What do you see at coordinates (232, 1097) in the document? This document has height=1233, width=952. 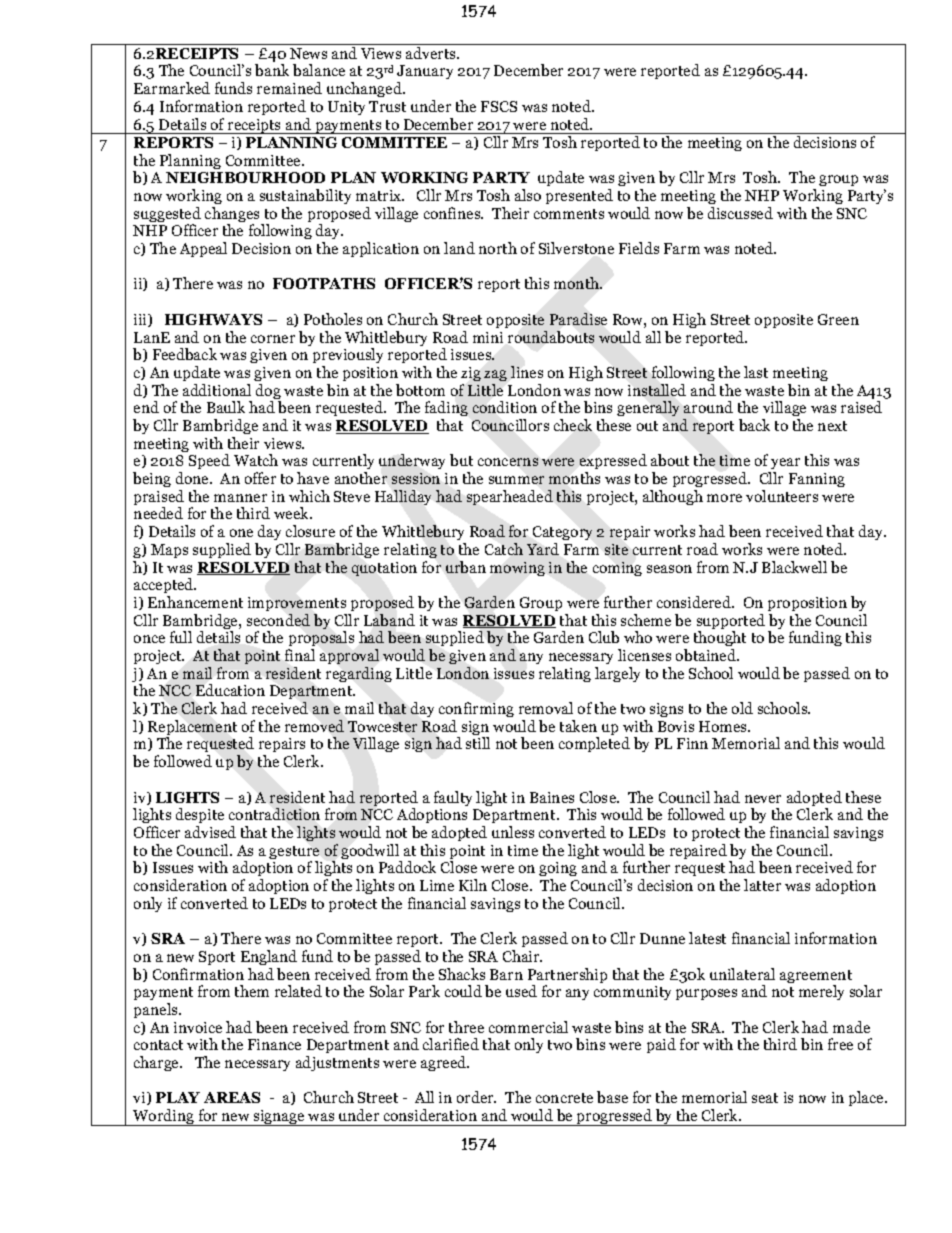 I see `AREAS` at bounding box center [232, 1097].
